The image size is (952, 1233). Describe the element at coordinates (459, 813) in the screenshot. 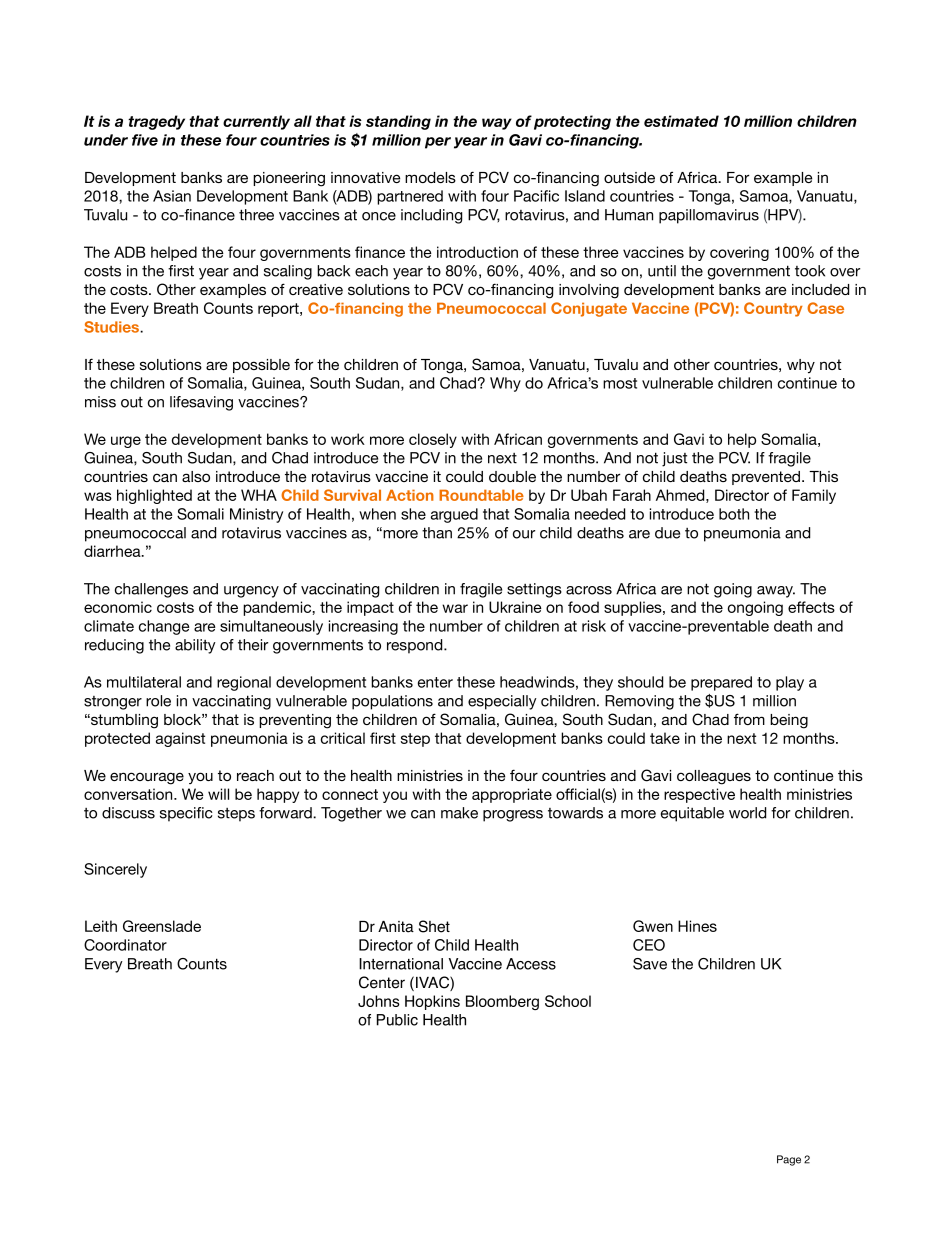

I see `make` at that location.
